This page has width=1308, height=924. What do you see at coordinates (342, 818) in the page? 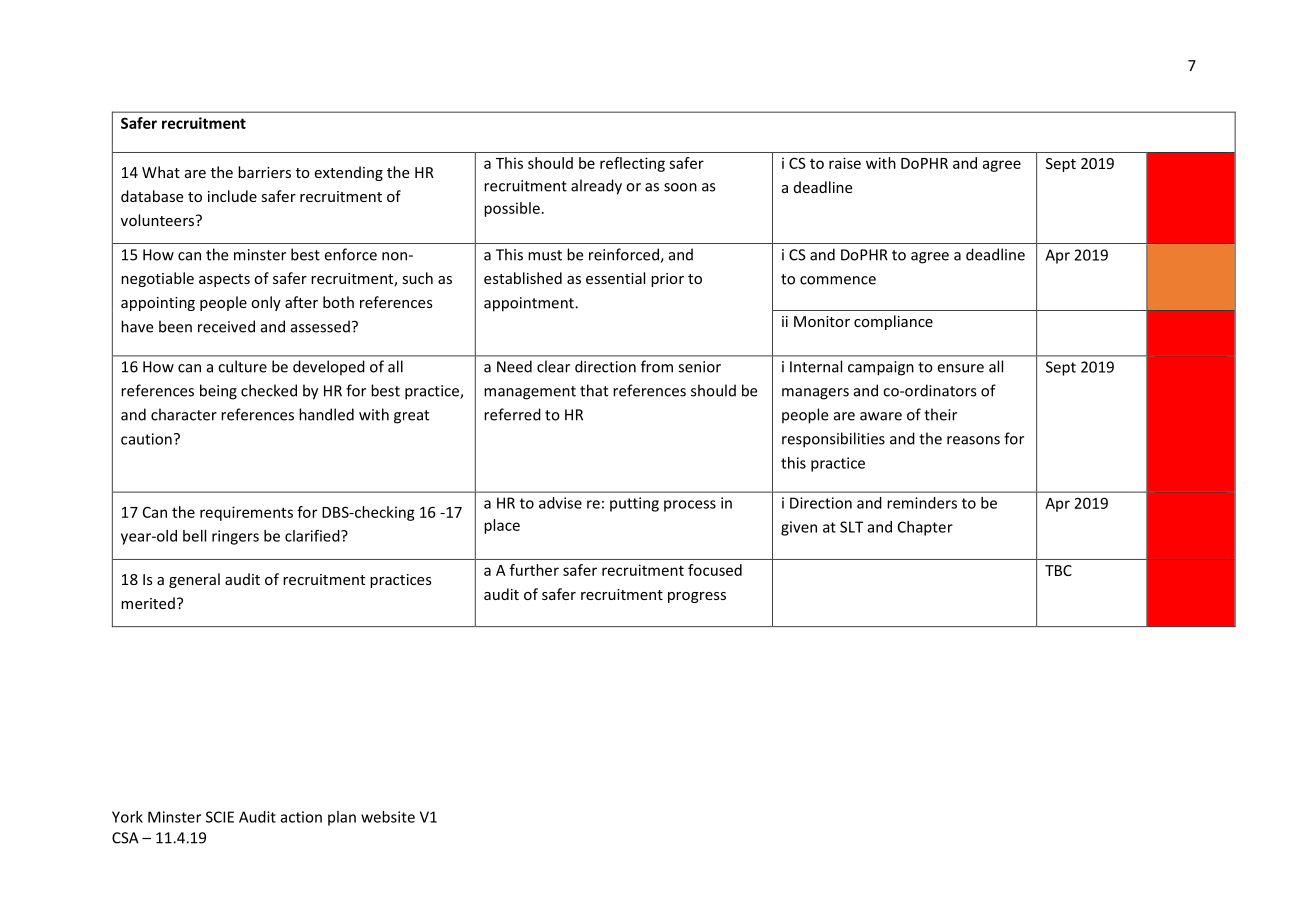
I see `plan` at bounding box center [342, 818].
